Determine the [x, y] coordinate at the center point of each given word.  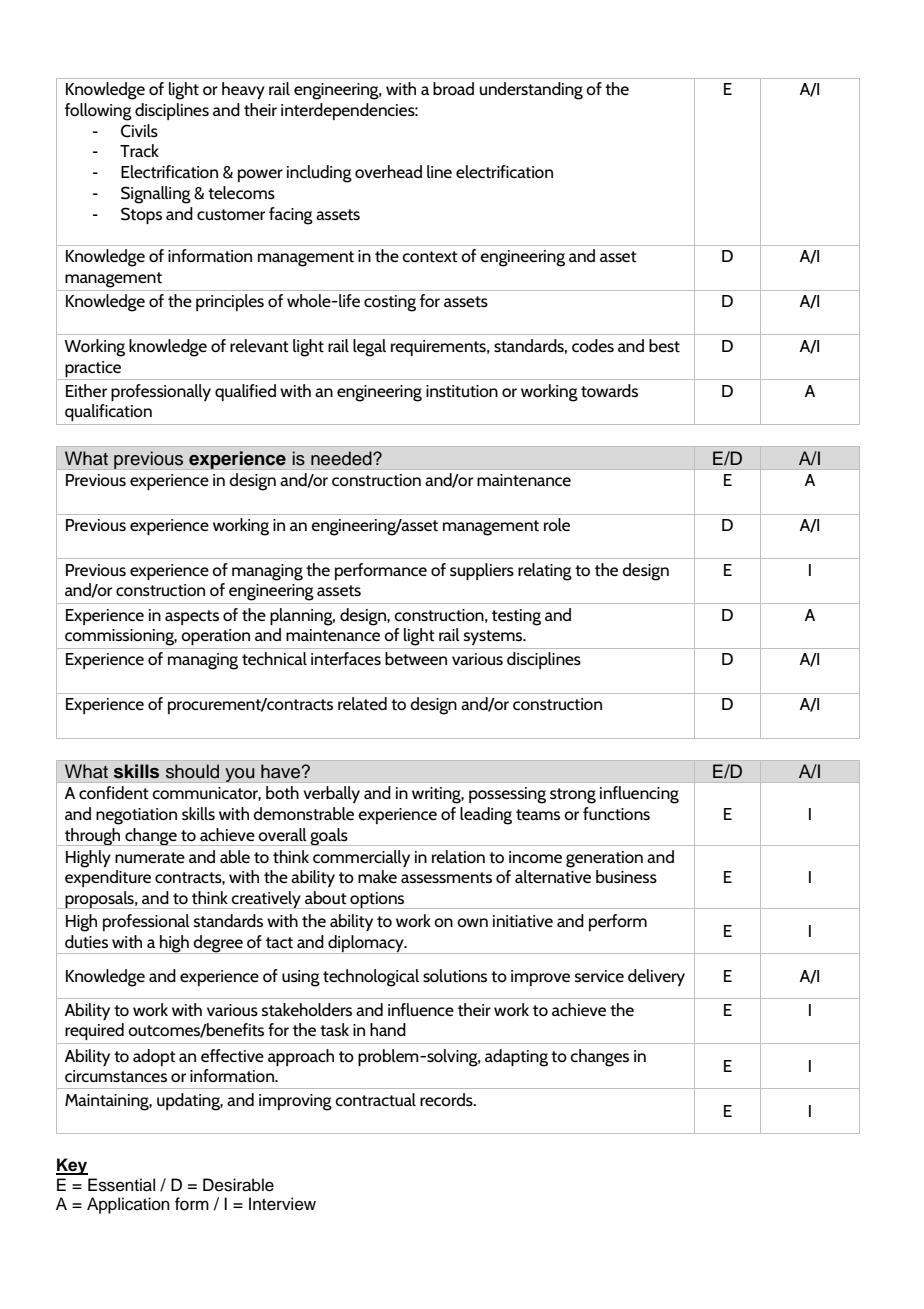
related [362, 703]
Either [86, 390]
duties [86, 942]
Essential [121, 1185]
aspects [192, 617]
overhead [388, 171]
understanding [531, 91]
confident [114, 792]
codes [593, 345]
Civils [139, 131]
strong [573, 796]
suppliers [482, 571]
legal [369, 348]
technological [371, 978]
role [557, 524]
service [599, 976]
